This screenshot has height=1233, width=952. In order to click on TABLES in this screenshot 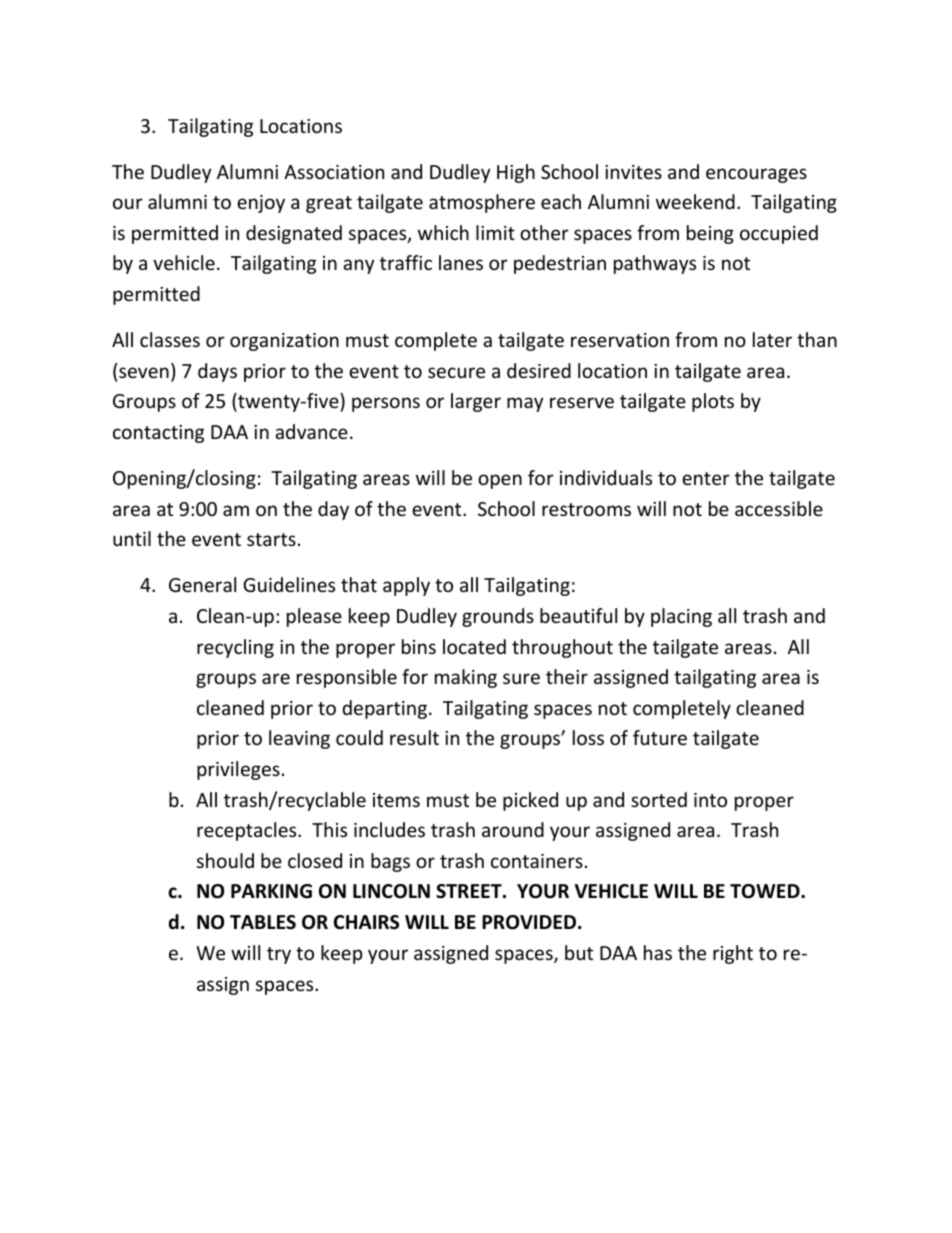, I will do `click(263, 922)`.
